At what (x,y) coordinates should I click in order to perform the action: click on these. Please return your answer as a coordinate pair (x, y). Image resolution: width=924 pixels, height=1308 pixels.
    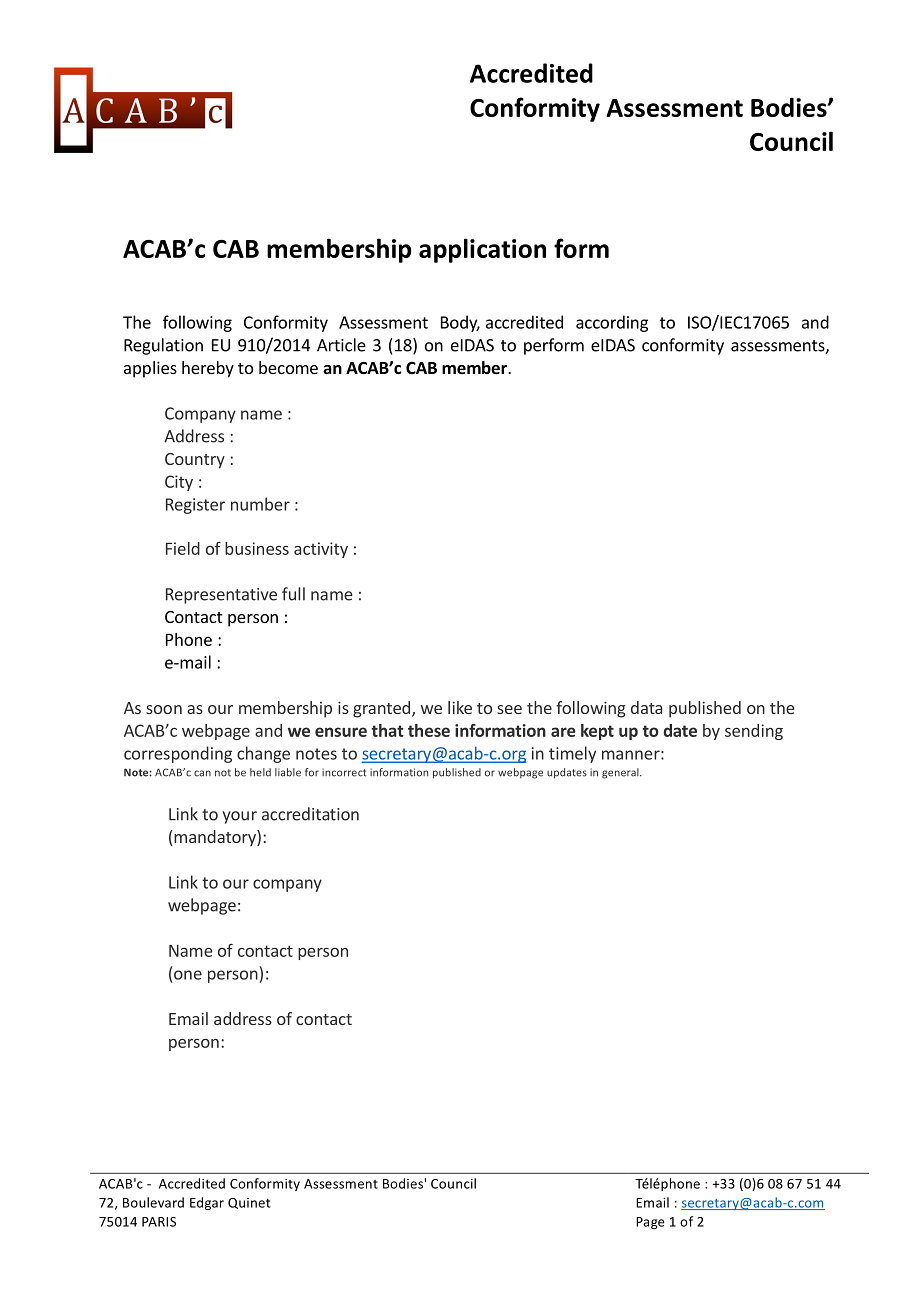
    Looking at the image, I should click on (429, 730).
